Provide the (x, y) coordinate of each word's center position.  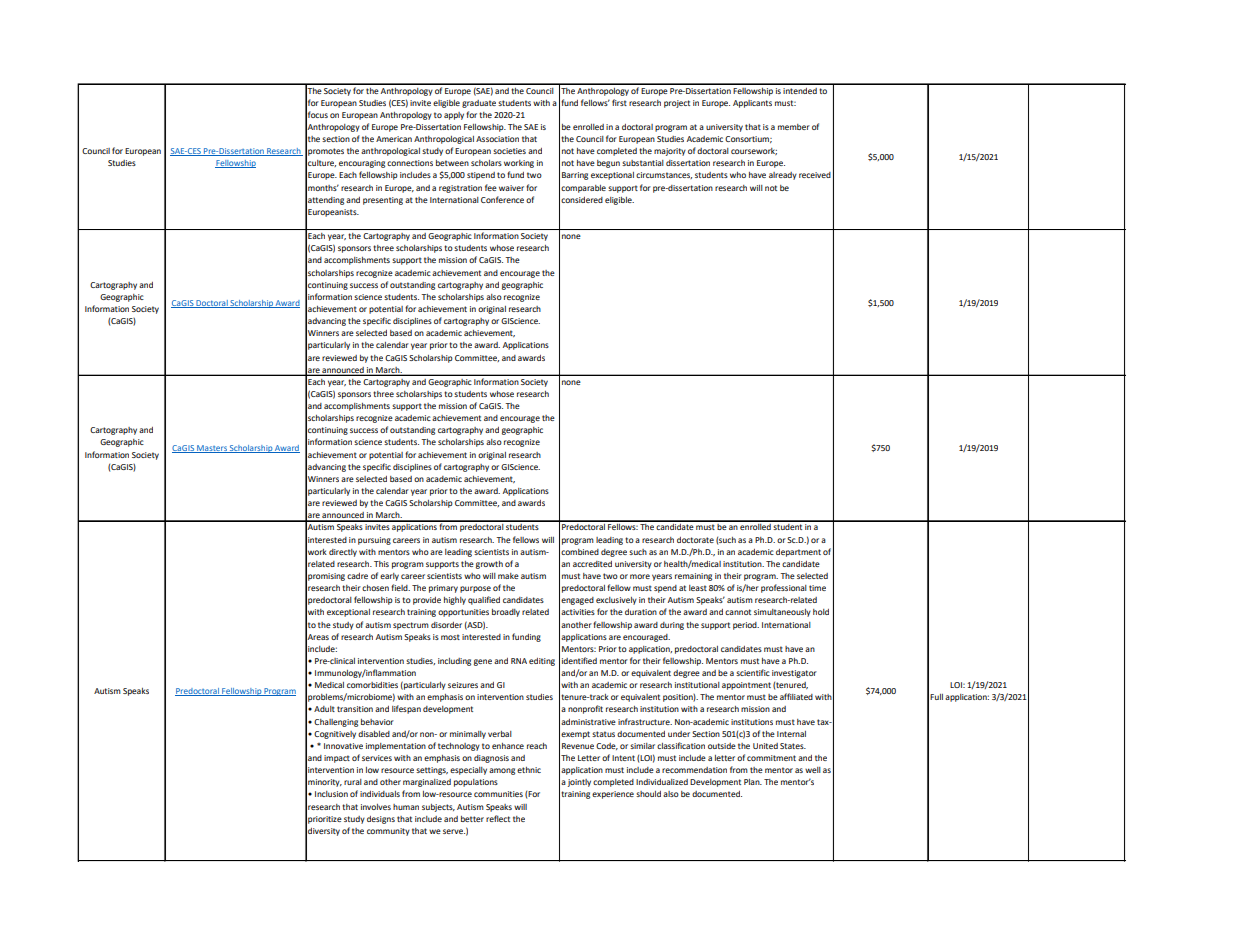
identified (579, 660)
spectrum (411, 626)
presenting (383, 201)
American (394, 139)
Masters (212, 449)
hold (821, 612)
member (794, 127)
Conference (502, 199)
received (815, 175)
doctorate (695, 540)
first (619, 102)
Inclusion (331, 794)
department (798, 553)
